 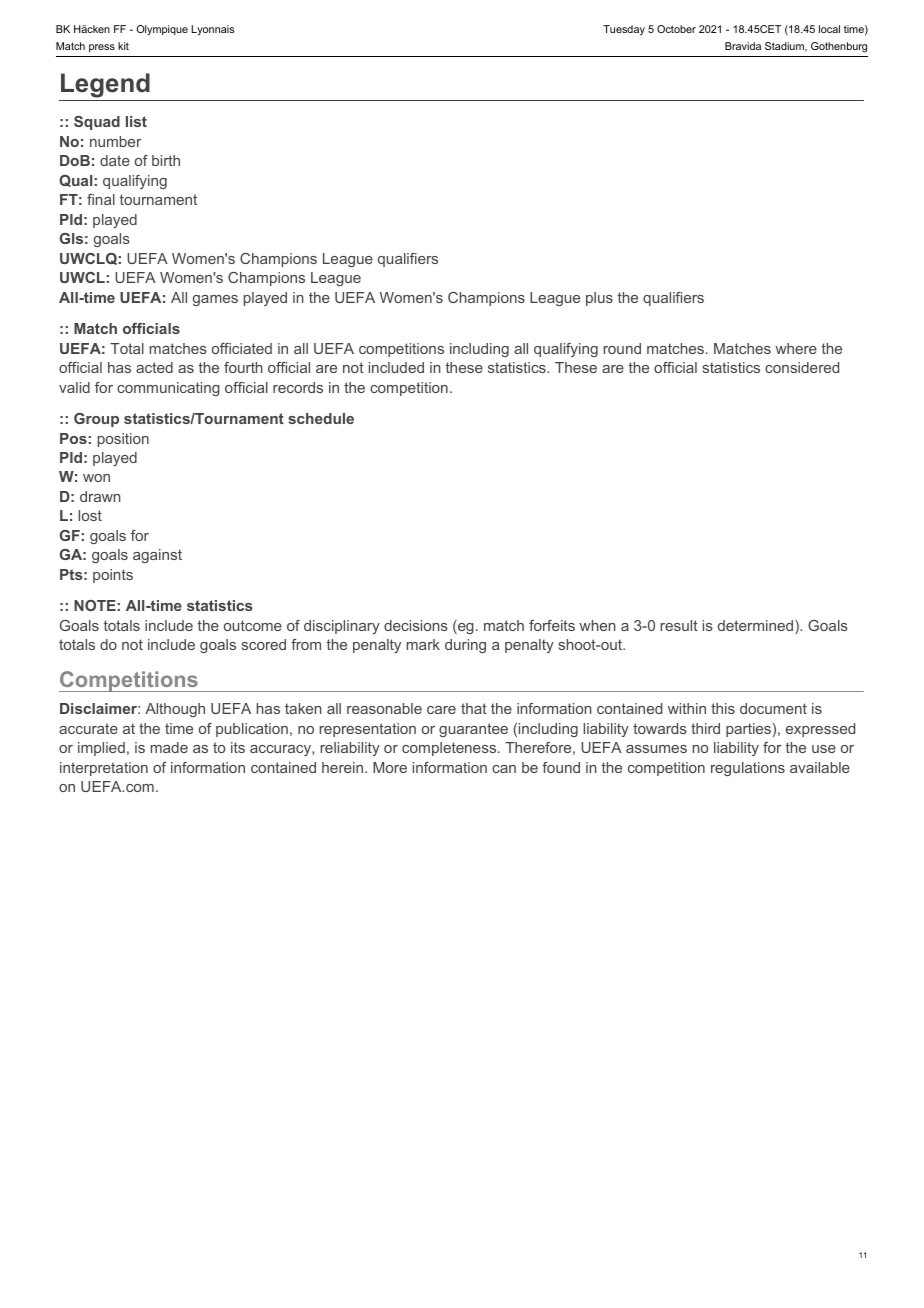 I want to click on made, so click(x=169, y=747).
